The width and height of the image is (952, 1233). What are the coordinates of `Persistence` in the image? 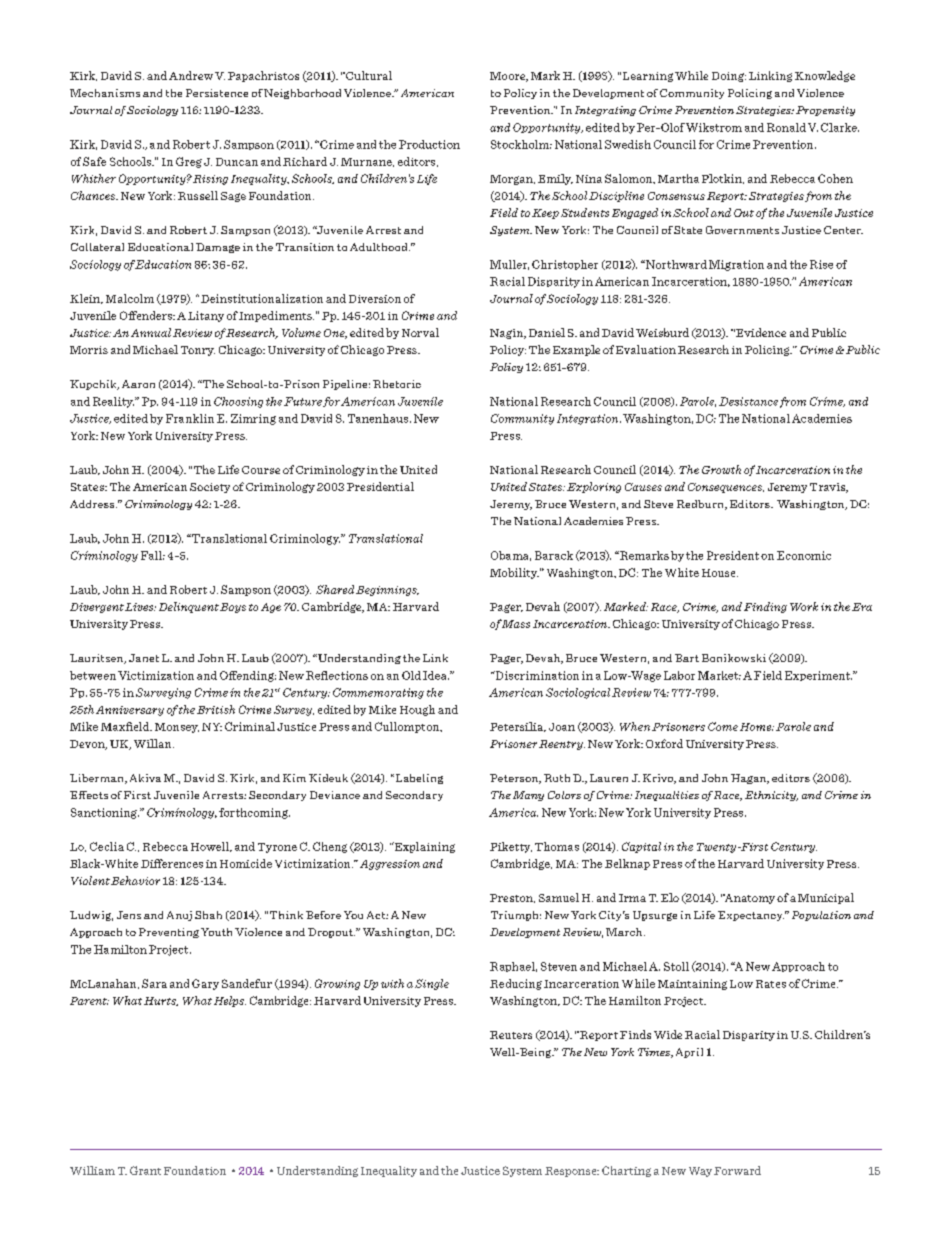 It's located at (217, 93).
